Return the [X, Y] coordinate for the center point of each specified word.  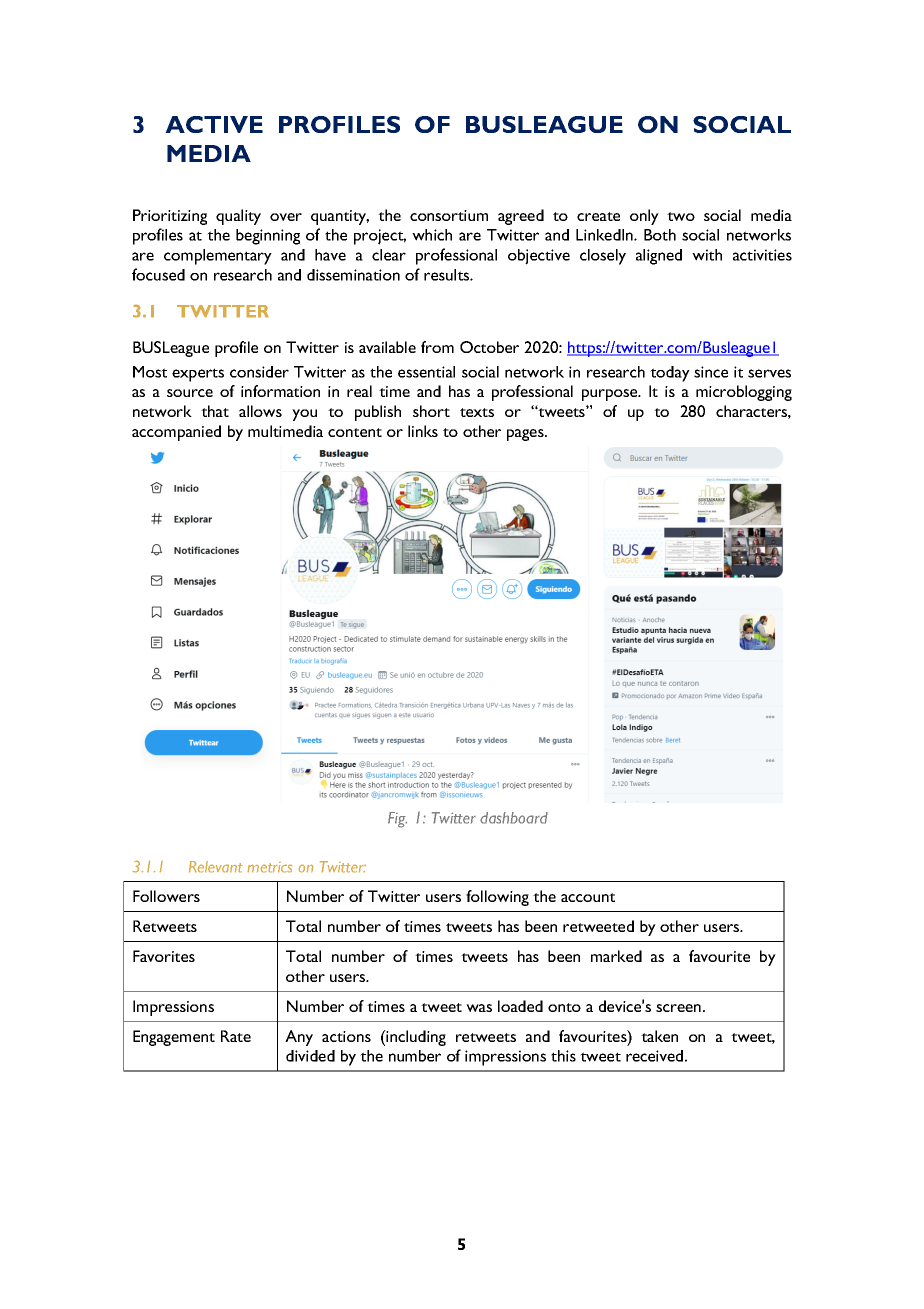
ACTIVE [214, 124]
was [479, 1008]
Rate [236, 1036]
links [423, 431]
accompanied [176, 433]
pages [526, 435]
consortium [449, 215]
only [644, 217]
